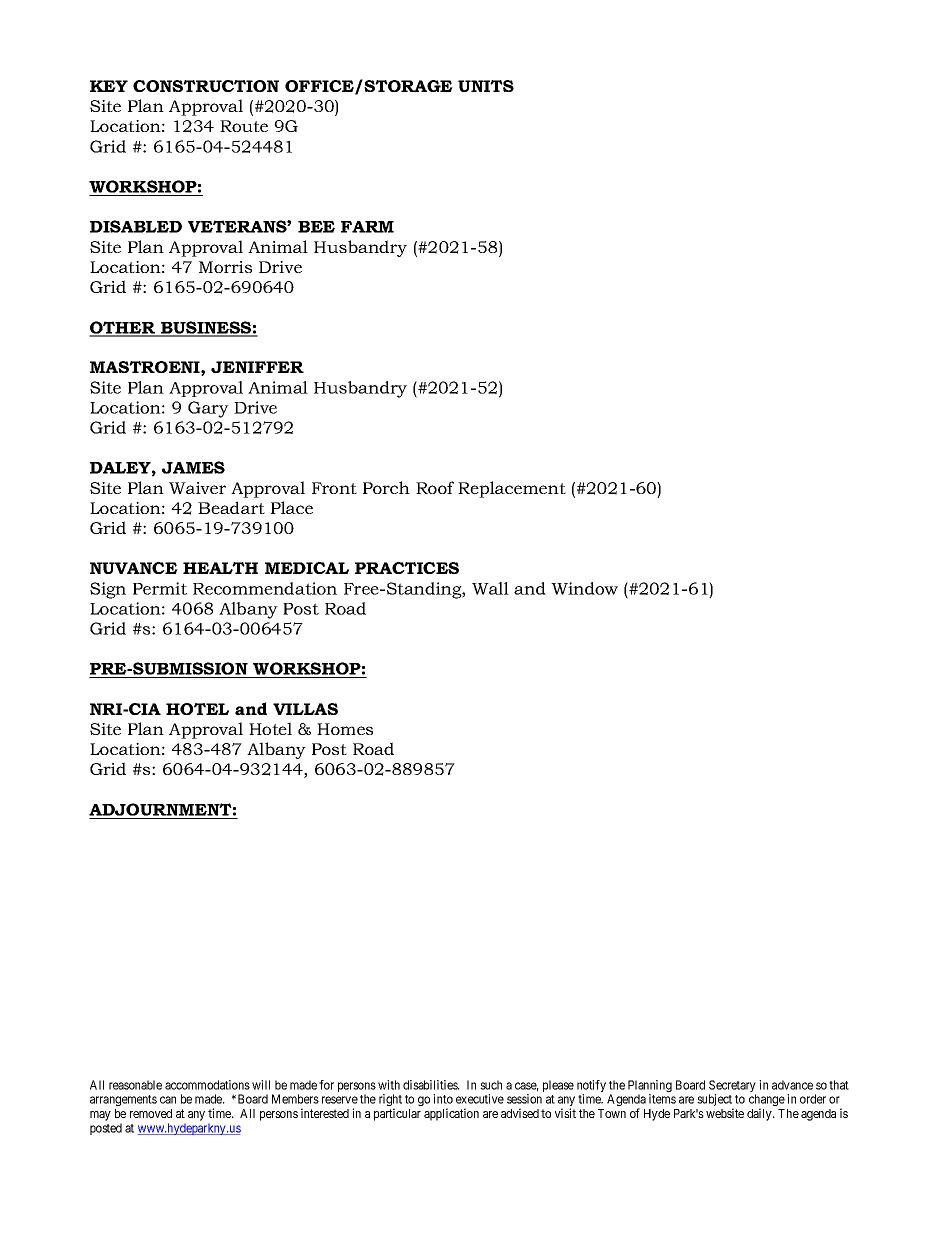  What do you see at coordinates (490, 588) in the page?
I see `Wall` at bounding box center [490, 588].
